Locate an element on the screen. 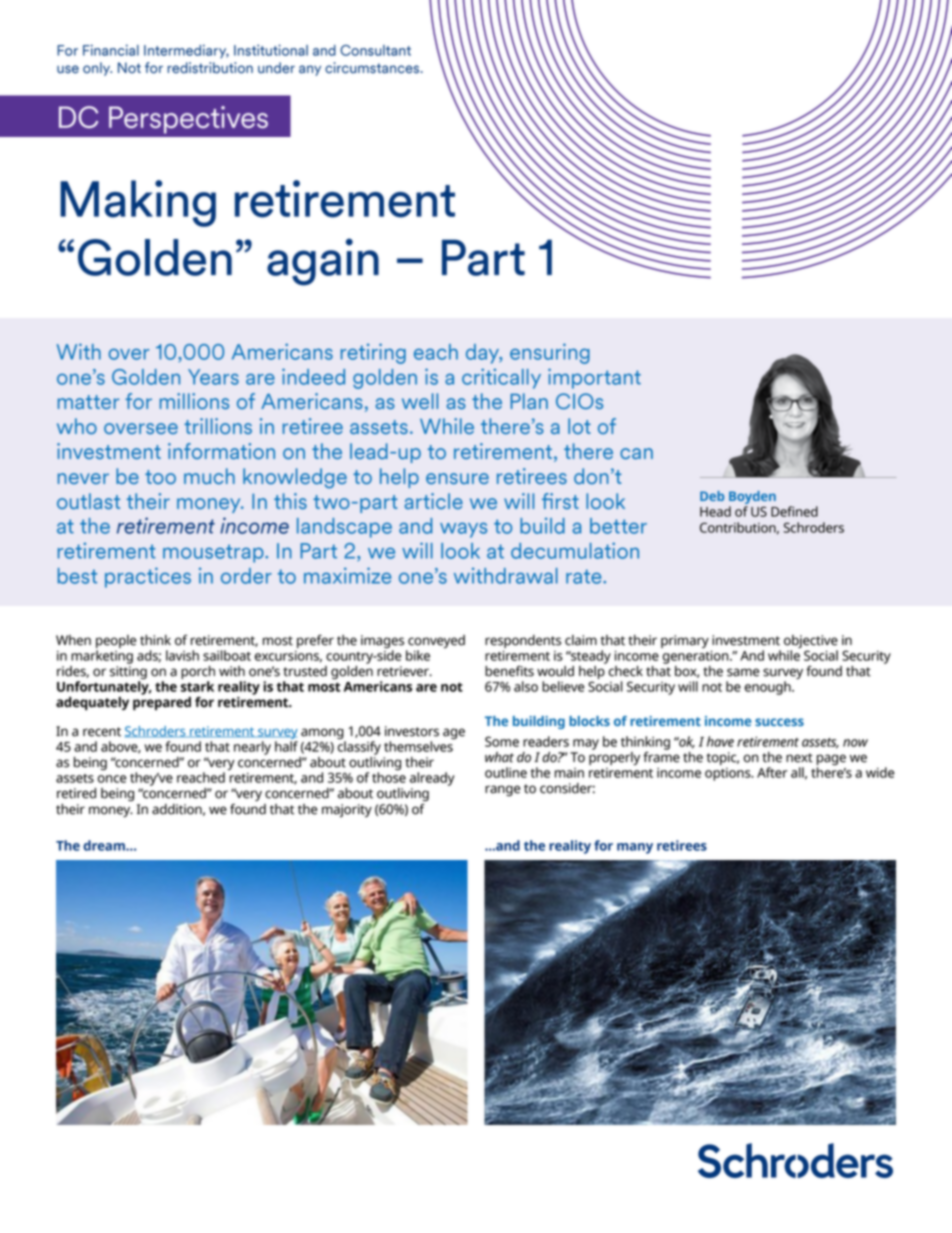  information is located at coordinates (221, 451).
